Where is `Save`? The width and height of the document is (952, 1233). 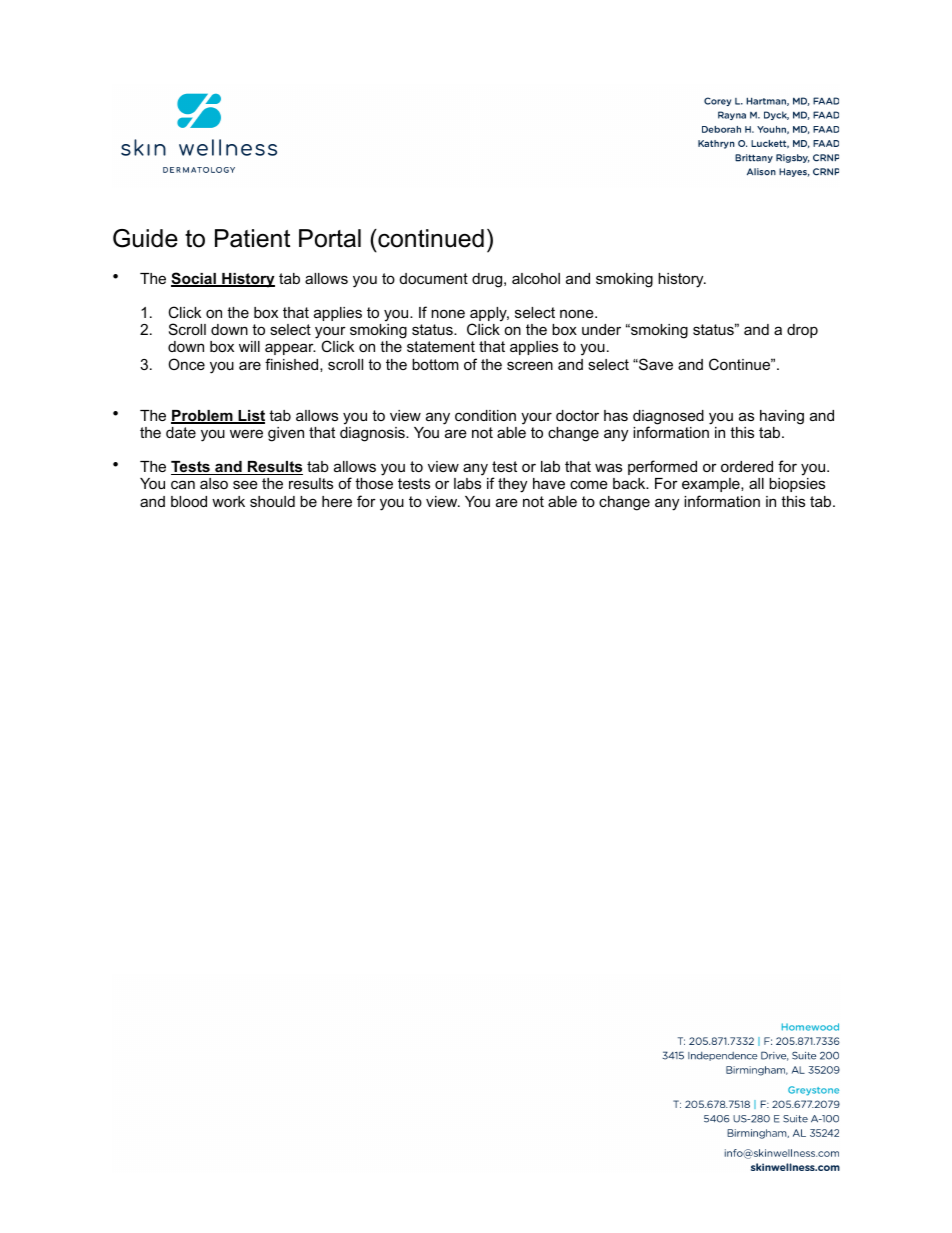 Save is located at coordinates (655, 364).
